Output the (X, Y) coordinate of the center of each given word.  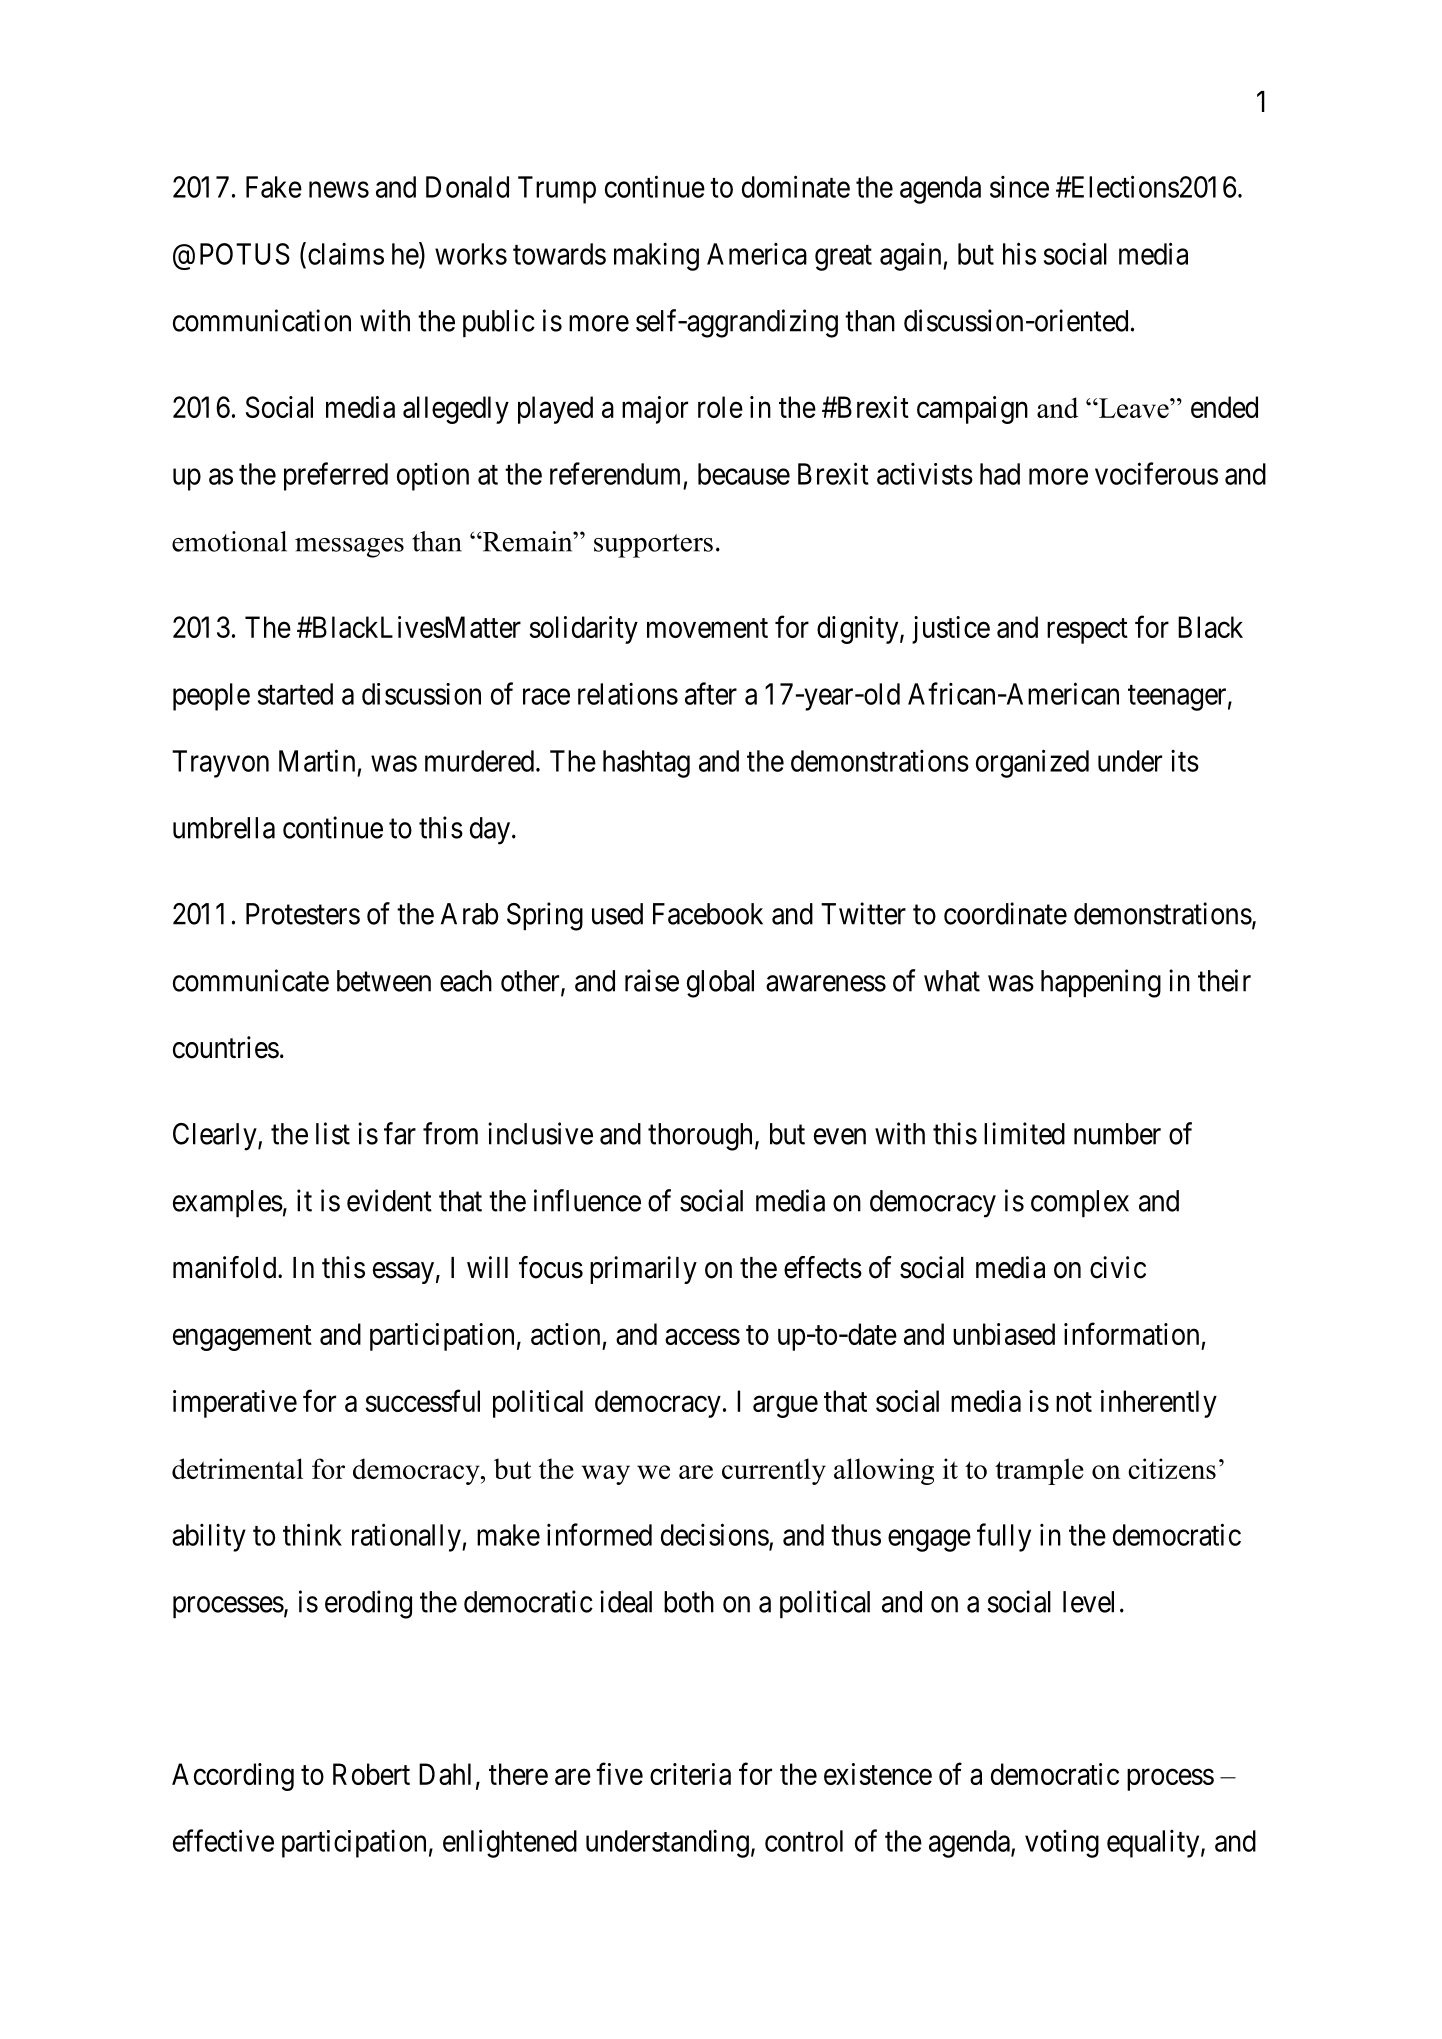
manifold (226, 1267)
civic (1118, 1267)
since (1019, 187)
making (656, 257)
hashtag (646, 764)
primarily (643, 1270)
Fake (274, 187)
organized (1032, 763)
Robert (371, 1774)
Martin (317, 760)
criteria (690, 1774)
